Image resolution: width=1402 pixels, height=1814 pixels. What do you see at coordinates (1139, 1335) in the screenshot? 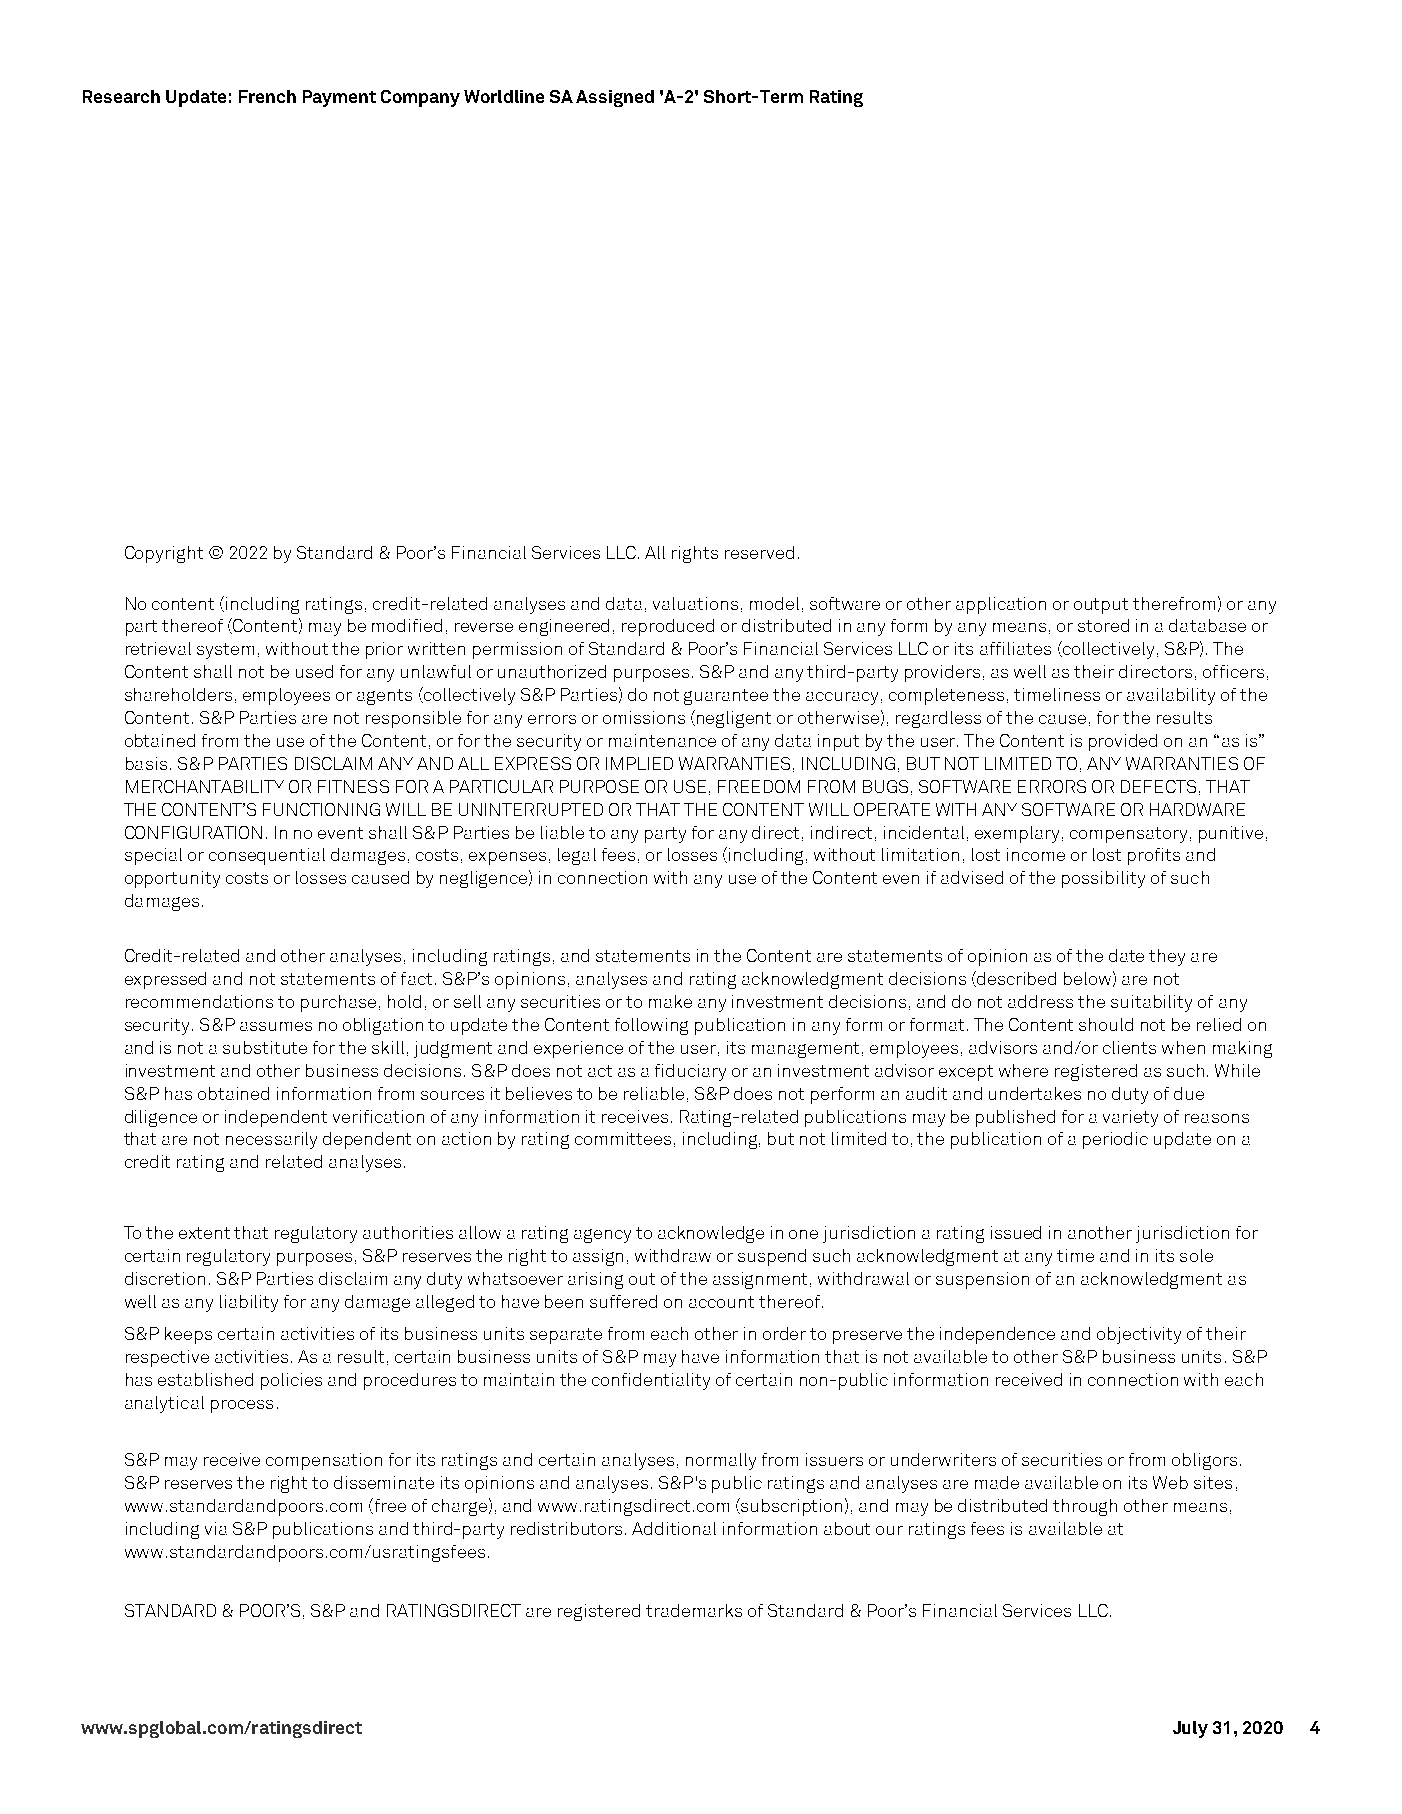
I see `objectivity` at bounding box center [1139, 1335].
